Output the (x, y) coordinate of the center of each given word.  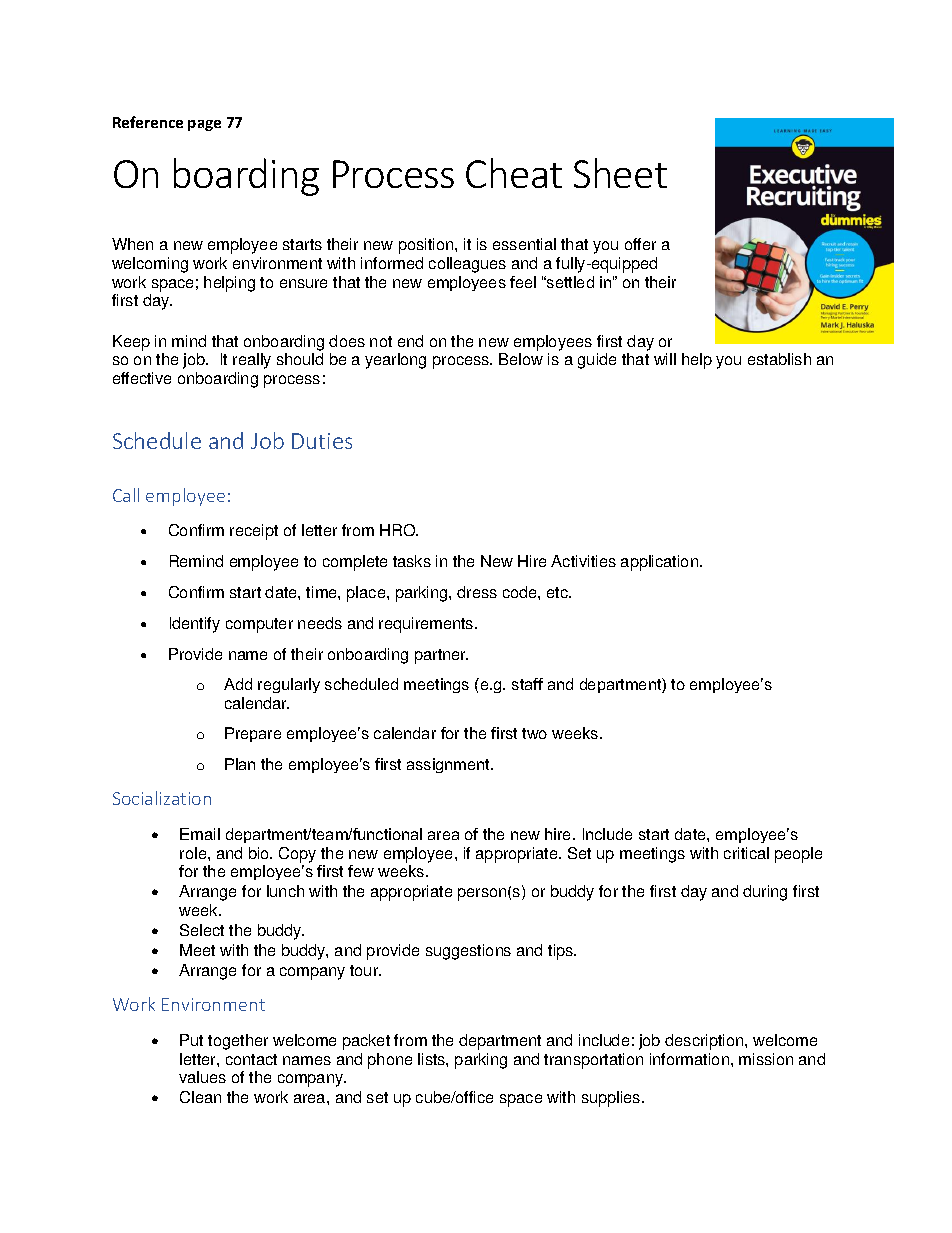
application (659, 563)
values (202, 1077)
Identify (195, 625)
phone (390, 1061)
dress (477, 592)
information (689, 1059)
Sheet (620, 173)
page (204, 125)
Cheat (514, 173)
